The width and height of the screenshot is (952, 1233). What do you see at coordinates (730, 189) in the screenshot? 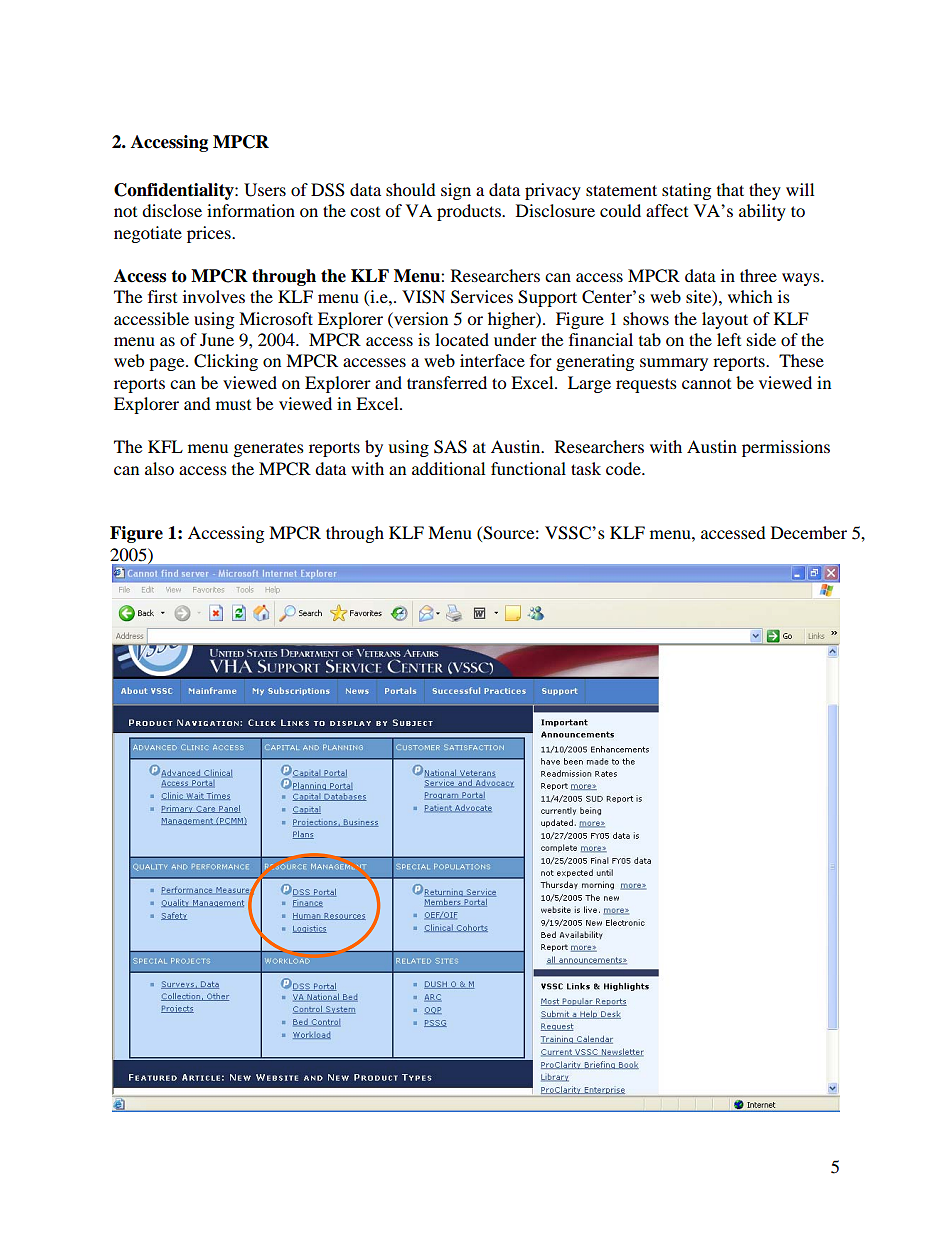
I see `that` at bounding box center [730, 189].
